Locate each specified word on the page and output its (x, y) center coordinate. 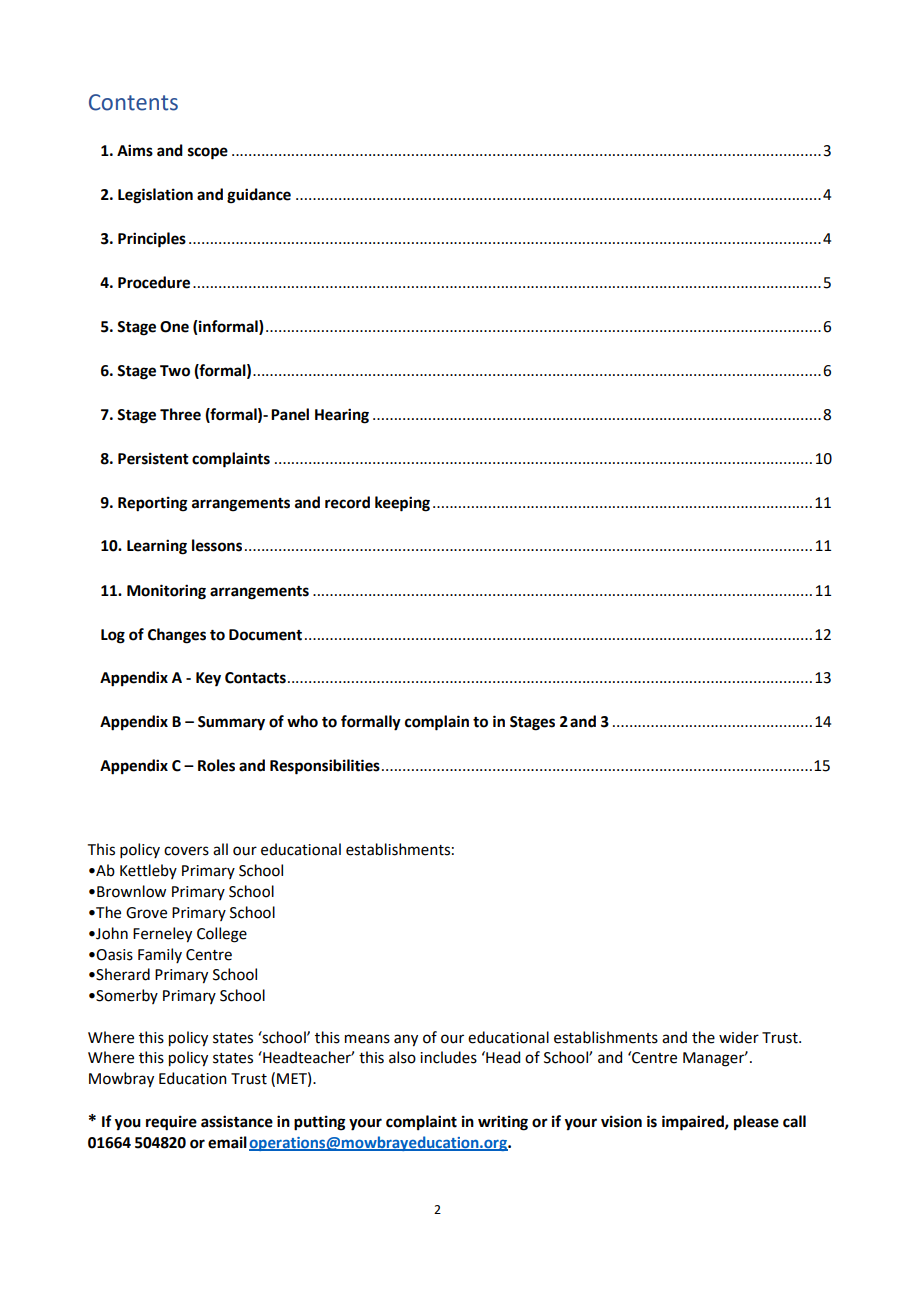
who (302, 721)
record (347, 502)
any (406, 1040)
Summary (231, 723)
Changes (177, 636)
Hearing (342, 416)
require (171, 1123)
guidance (259, 196)
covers (186, 851)
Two (175, 371)
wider (739, 1037)
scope (208, 153)
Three (180, 414)
